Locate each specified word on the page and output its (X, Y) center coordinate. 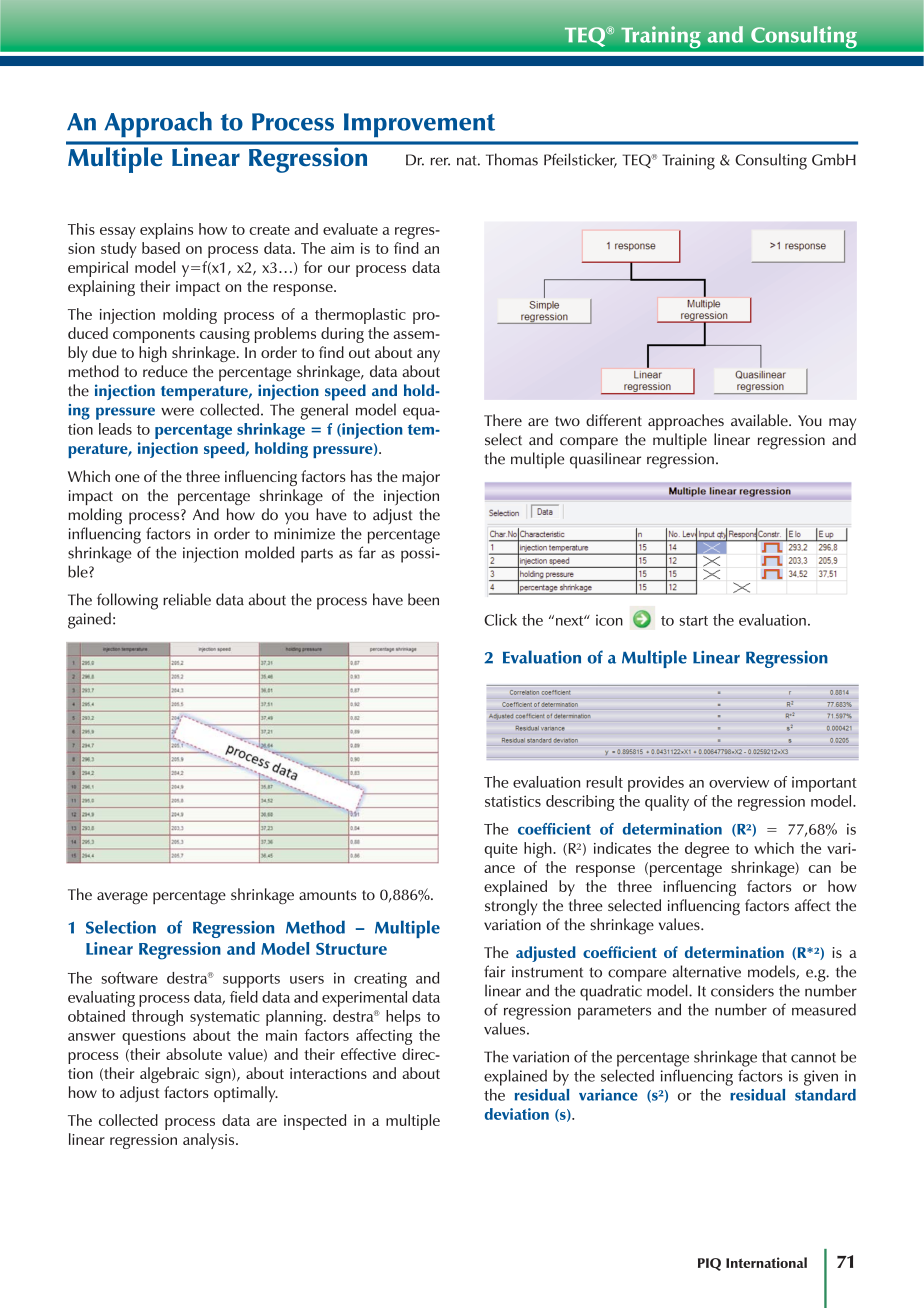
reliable (187, 599)
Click (500, 620)
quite (501, 850)
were (177, 411)
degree (707, 850)
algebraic (169, 1075)
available (760, 420)
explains (166, 231)
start (694, 621)
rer (440, 161)
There (503, 420)
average (122, 898)
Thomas (512, 159)
